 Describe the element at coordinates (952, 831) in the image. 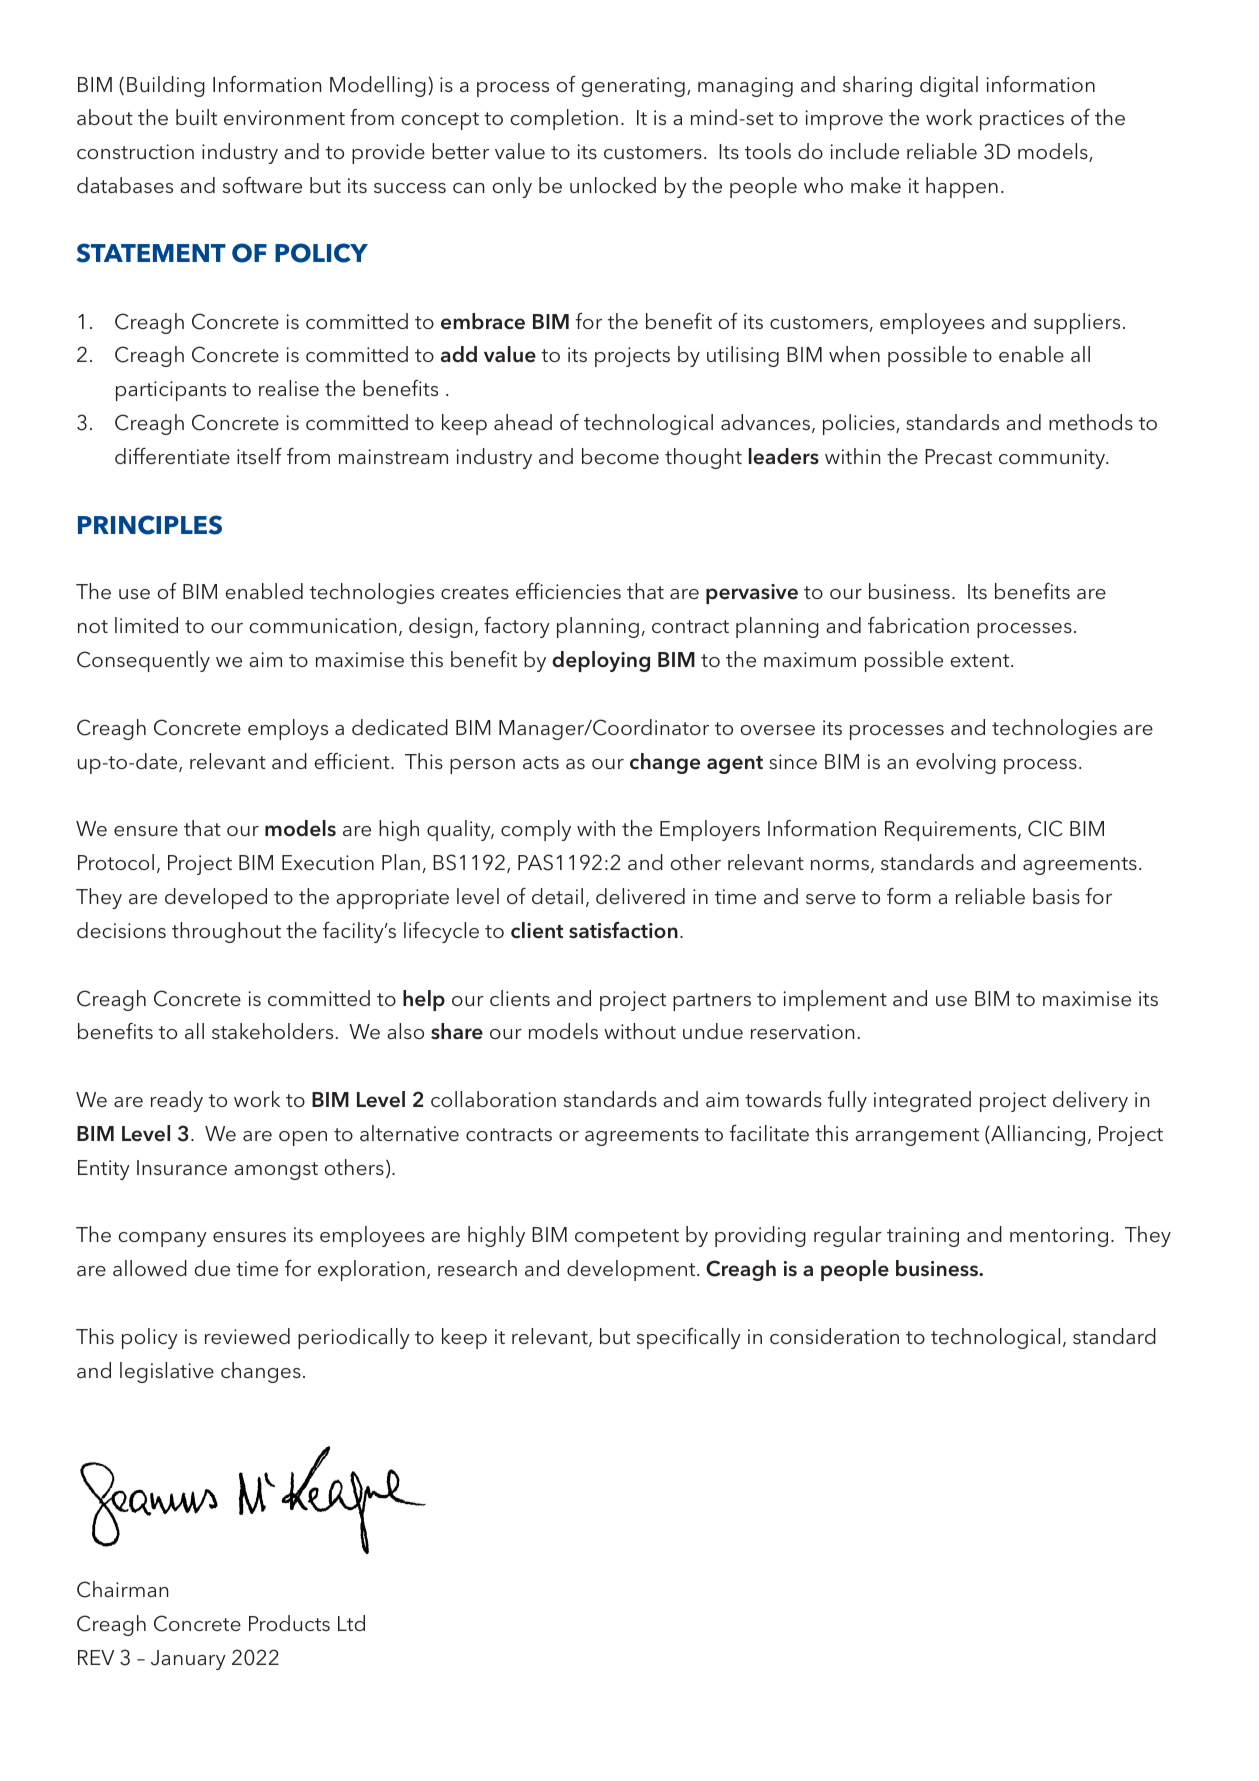

I see `Requirements` at that location.
